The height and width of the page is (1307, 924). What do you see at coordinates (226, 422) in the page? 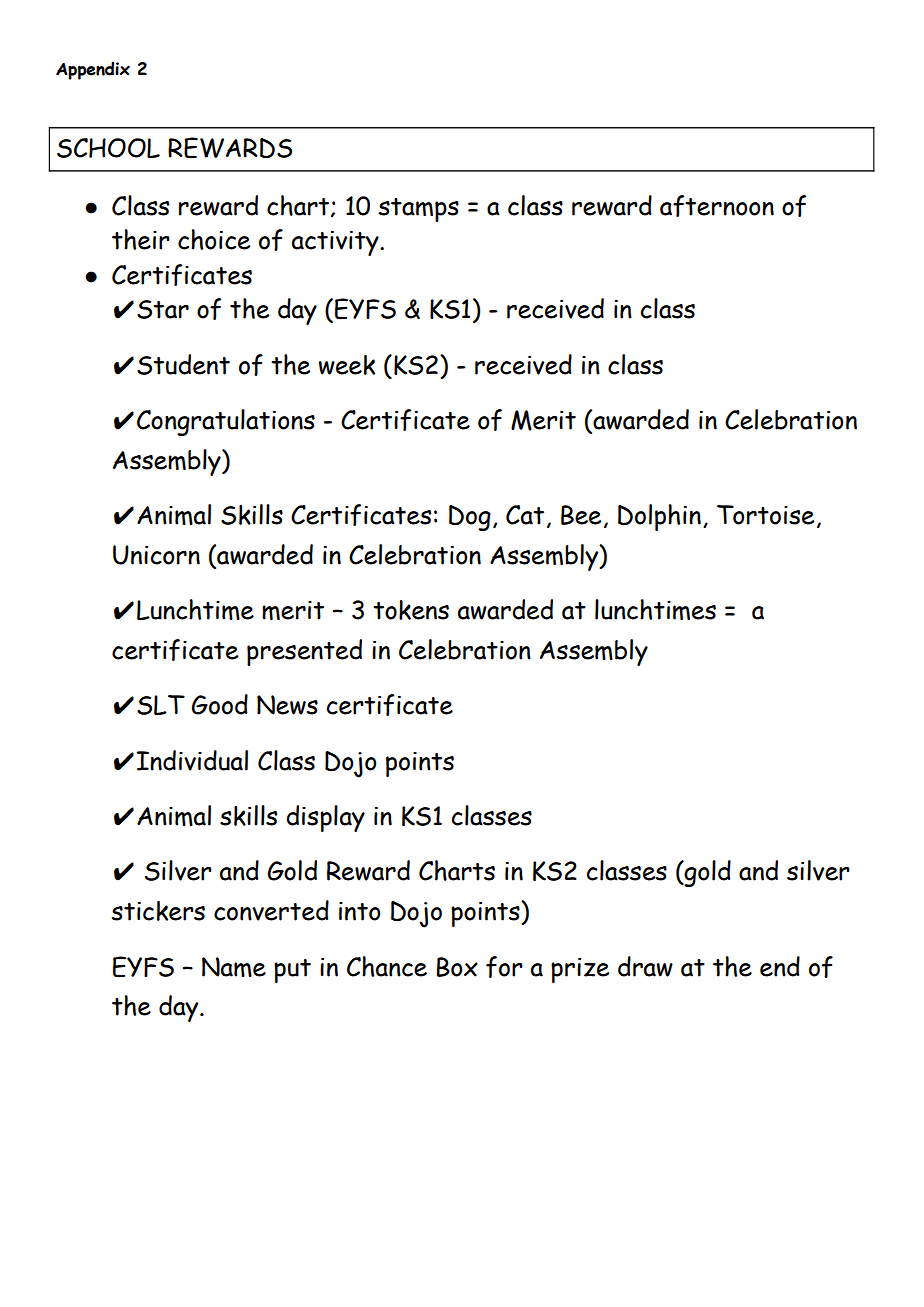
I see `Congratulations` at bounding box center [226, 422].
